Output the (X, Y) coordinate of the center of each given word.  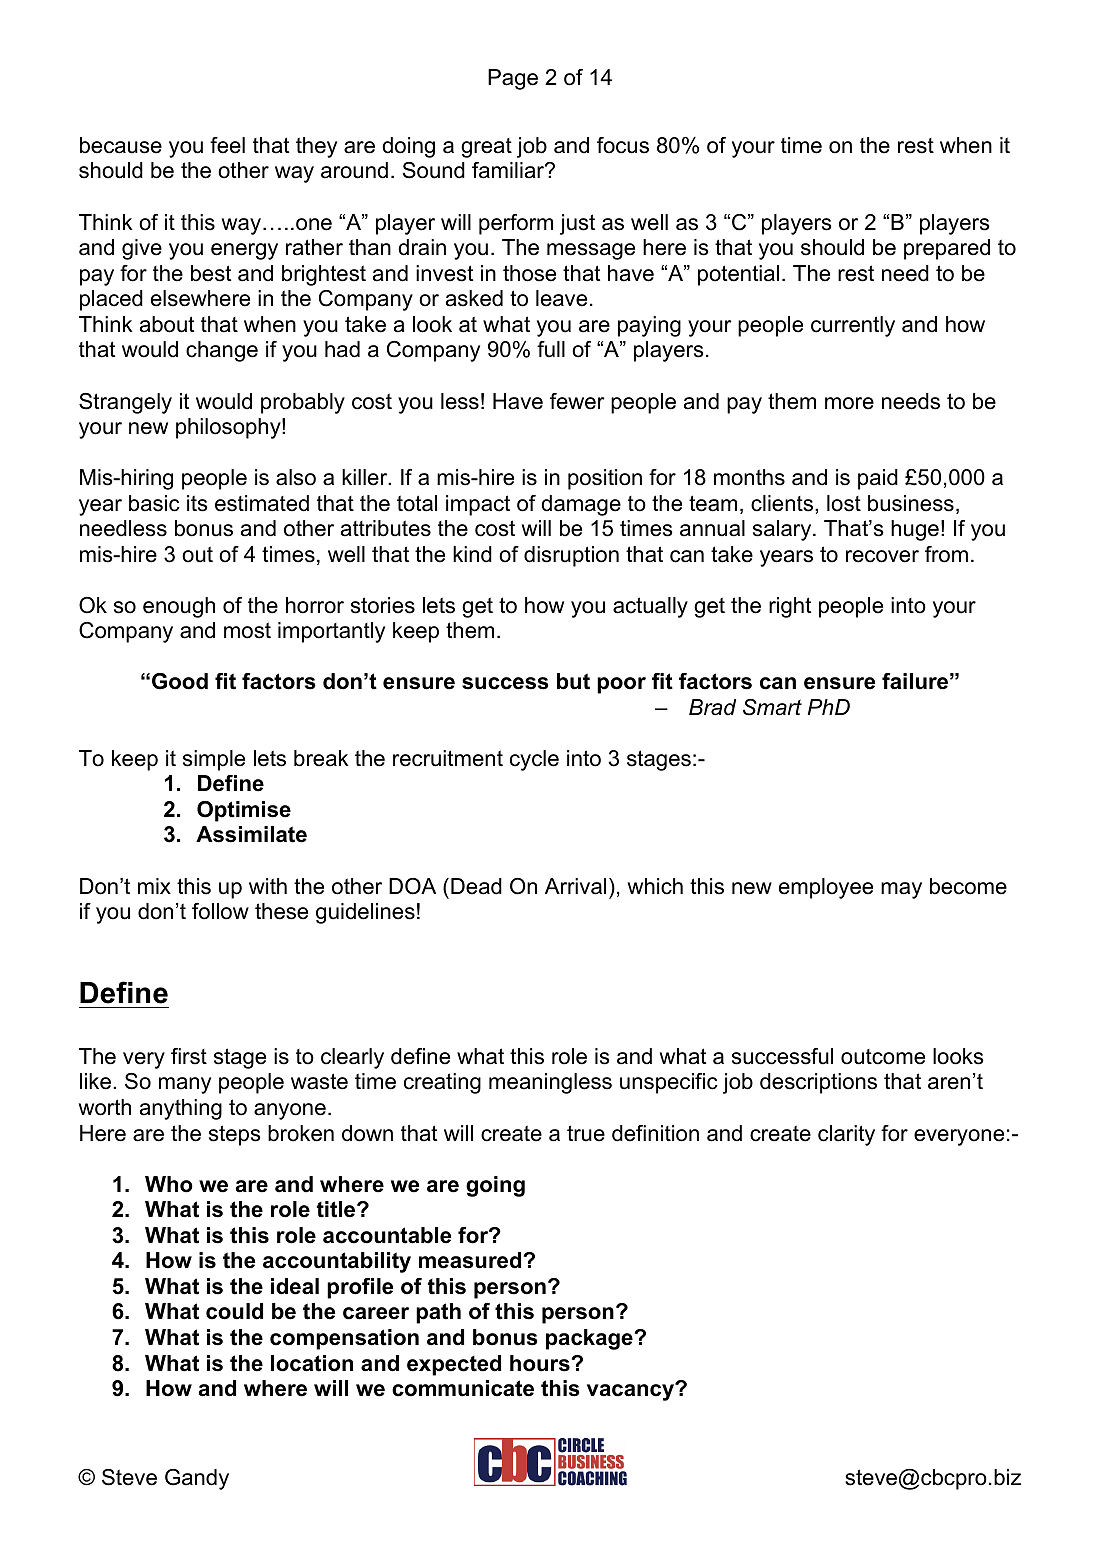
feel (227, 145)
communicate (463, 1388)
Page (513, 79)
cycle (534, 760)
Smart (772, 707)
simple (214, 760)
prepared (947, 249)
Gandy (197, 1479)
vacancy (631, 1392)
